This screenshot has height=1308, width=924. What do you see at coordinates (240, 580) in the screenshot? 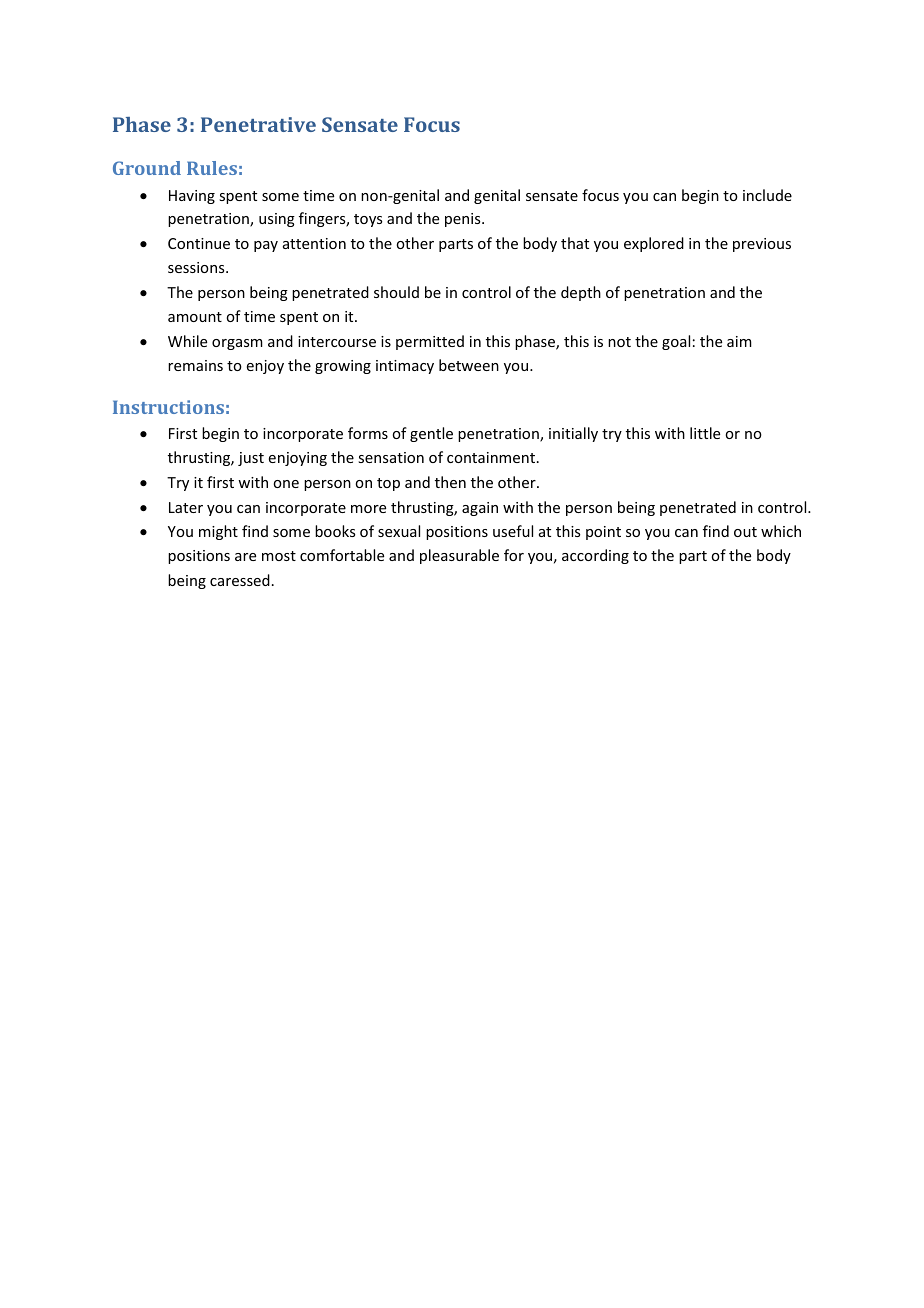
I see `caressed` at bounding box center [240, 580].
